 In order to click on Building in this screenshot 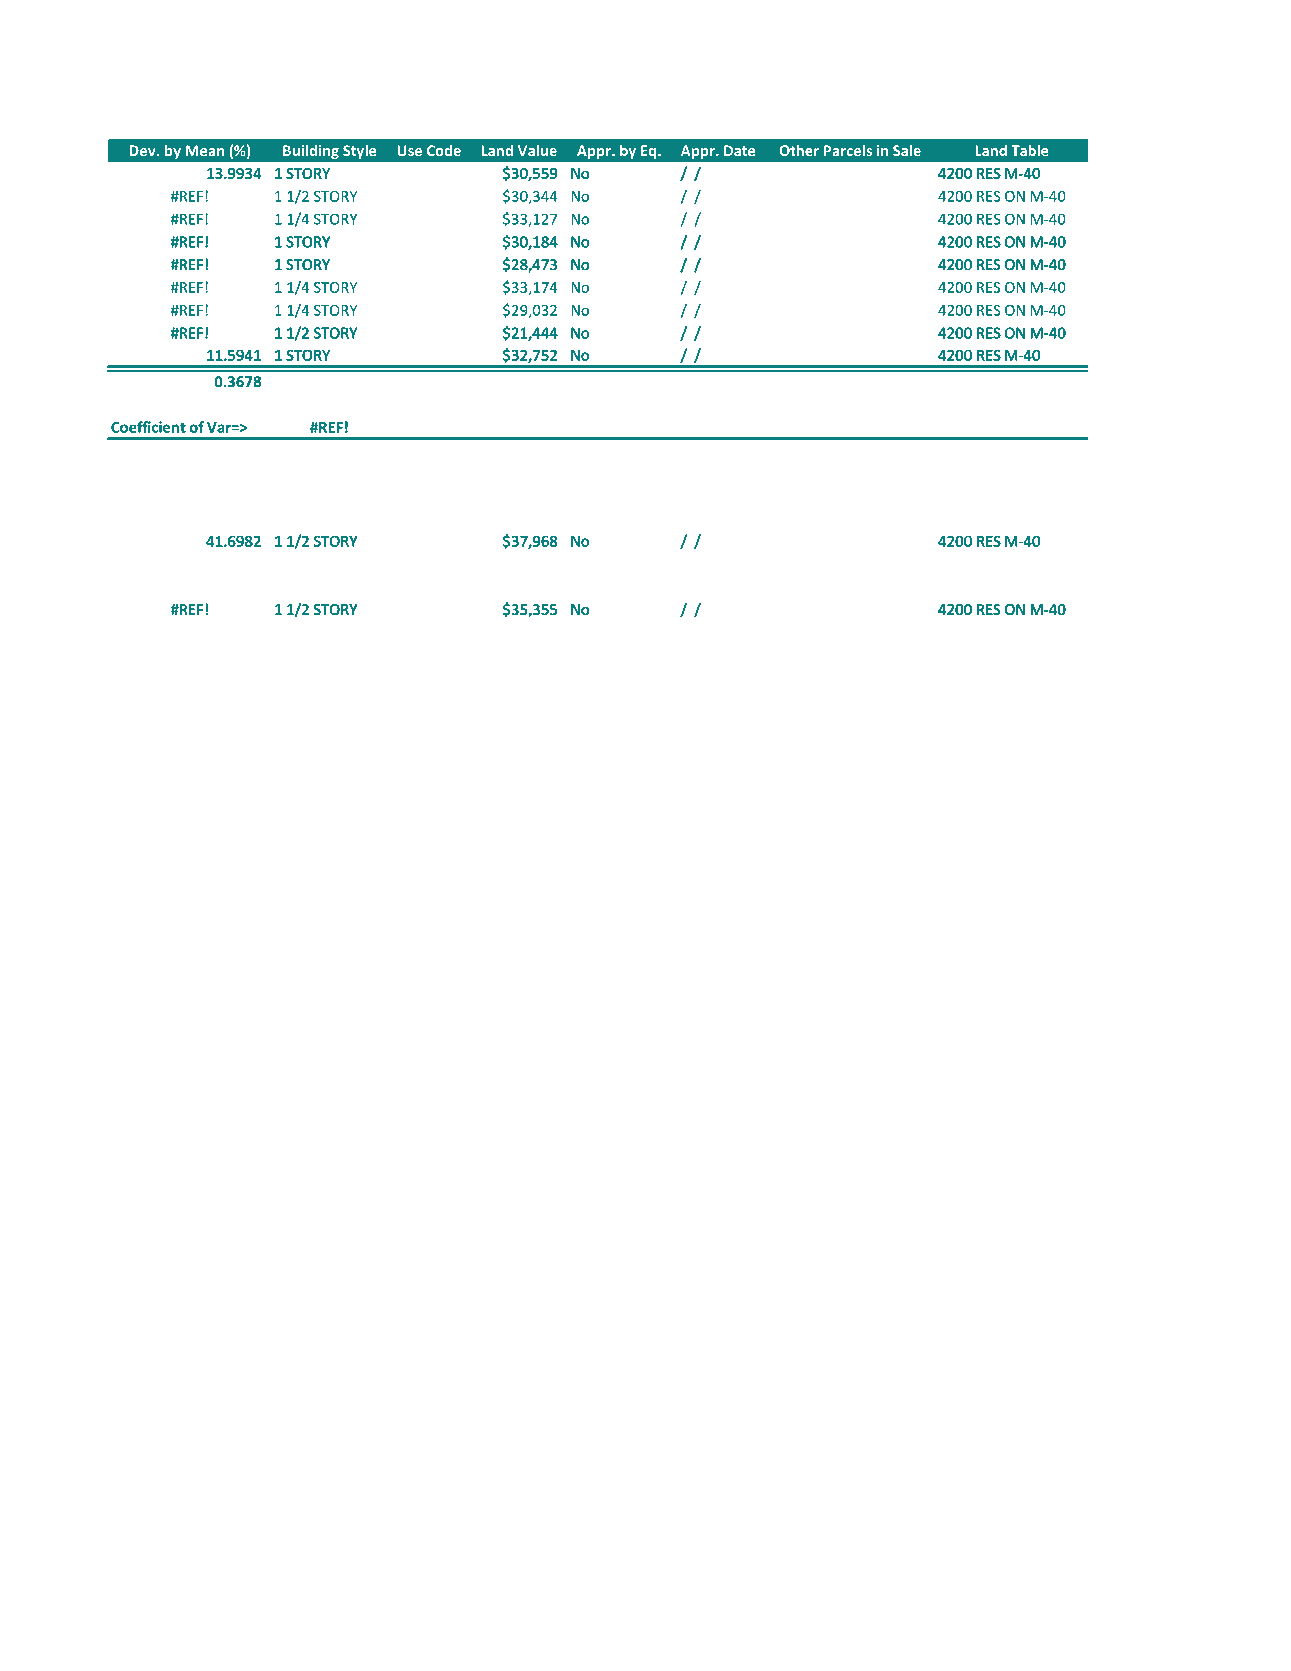, I will do `click(311, 151)`.
